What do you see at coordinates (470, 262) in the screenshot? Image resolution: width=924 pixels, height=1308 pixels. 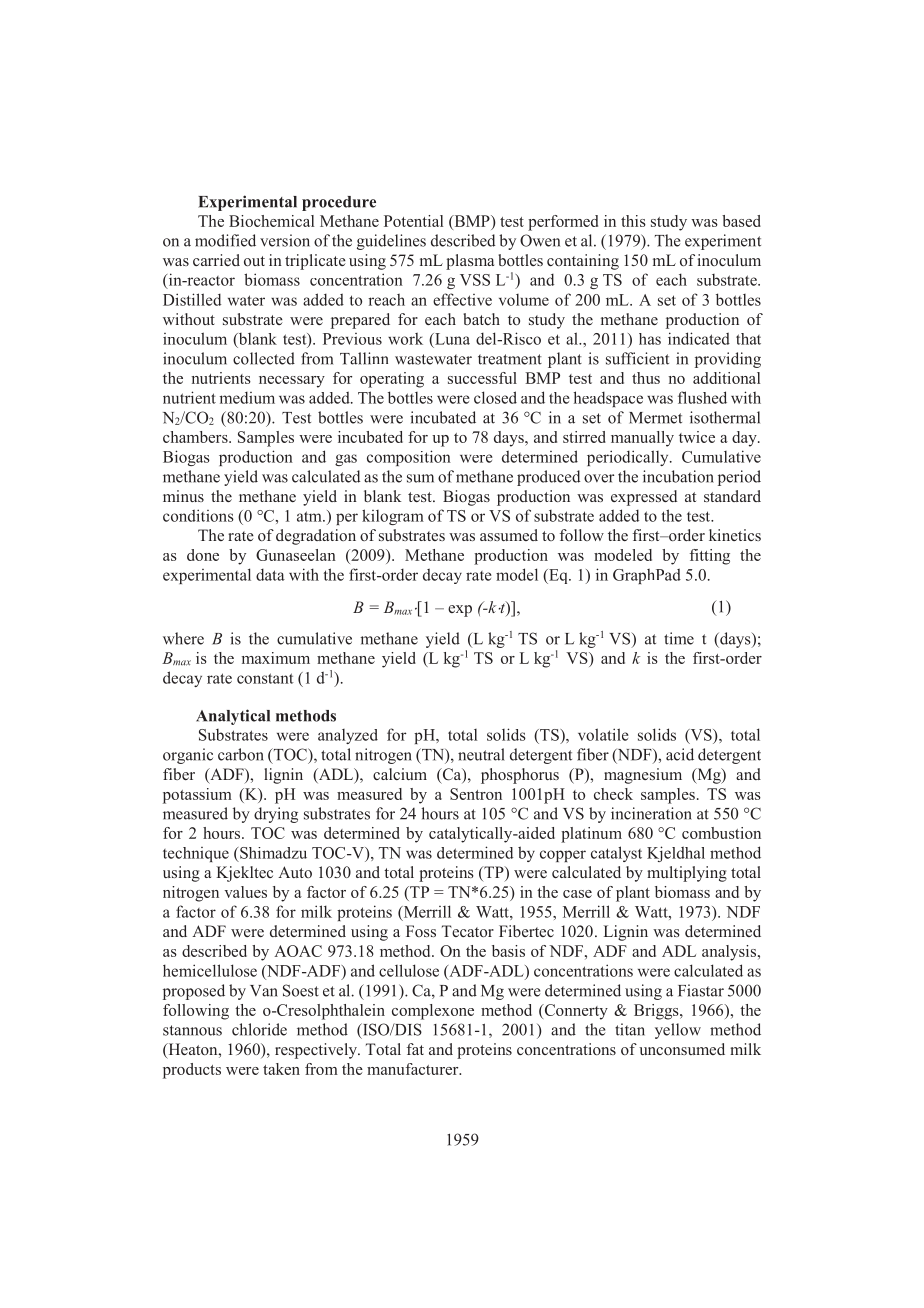 I see `plasma` at bounding box center [470, 262].
